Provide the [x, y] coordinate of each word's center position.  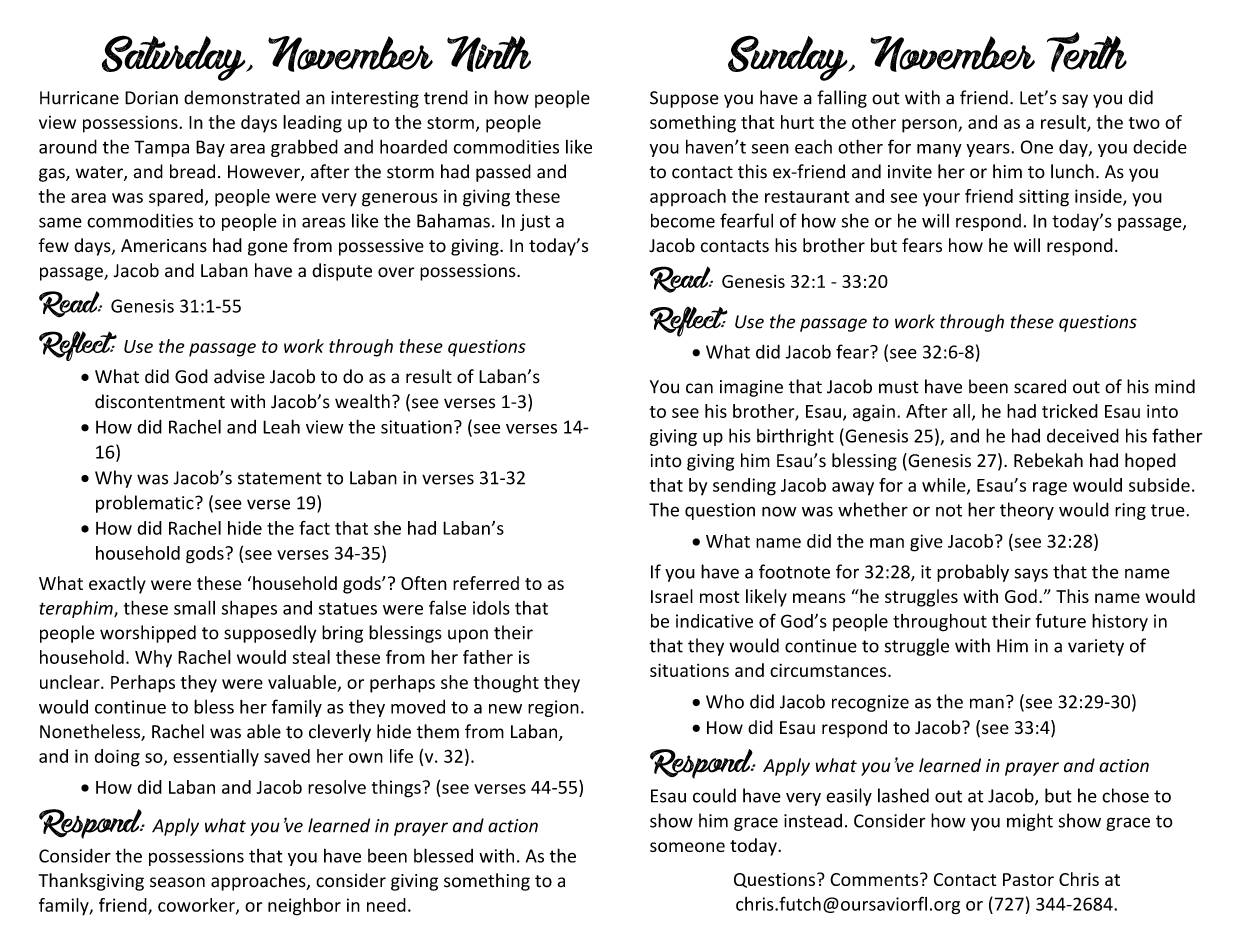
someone [687, 847]
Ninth [489, 54]
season [177, 882]
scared [1040, 386]
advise [239, 376]
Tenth [1087, 52]
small [194, 607]
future [1061, 620]
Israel [672, 596]
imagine [751, 388]
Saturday [175, 58]
